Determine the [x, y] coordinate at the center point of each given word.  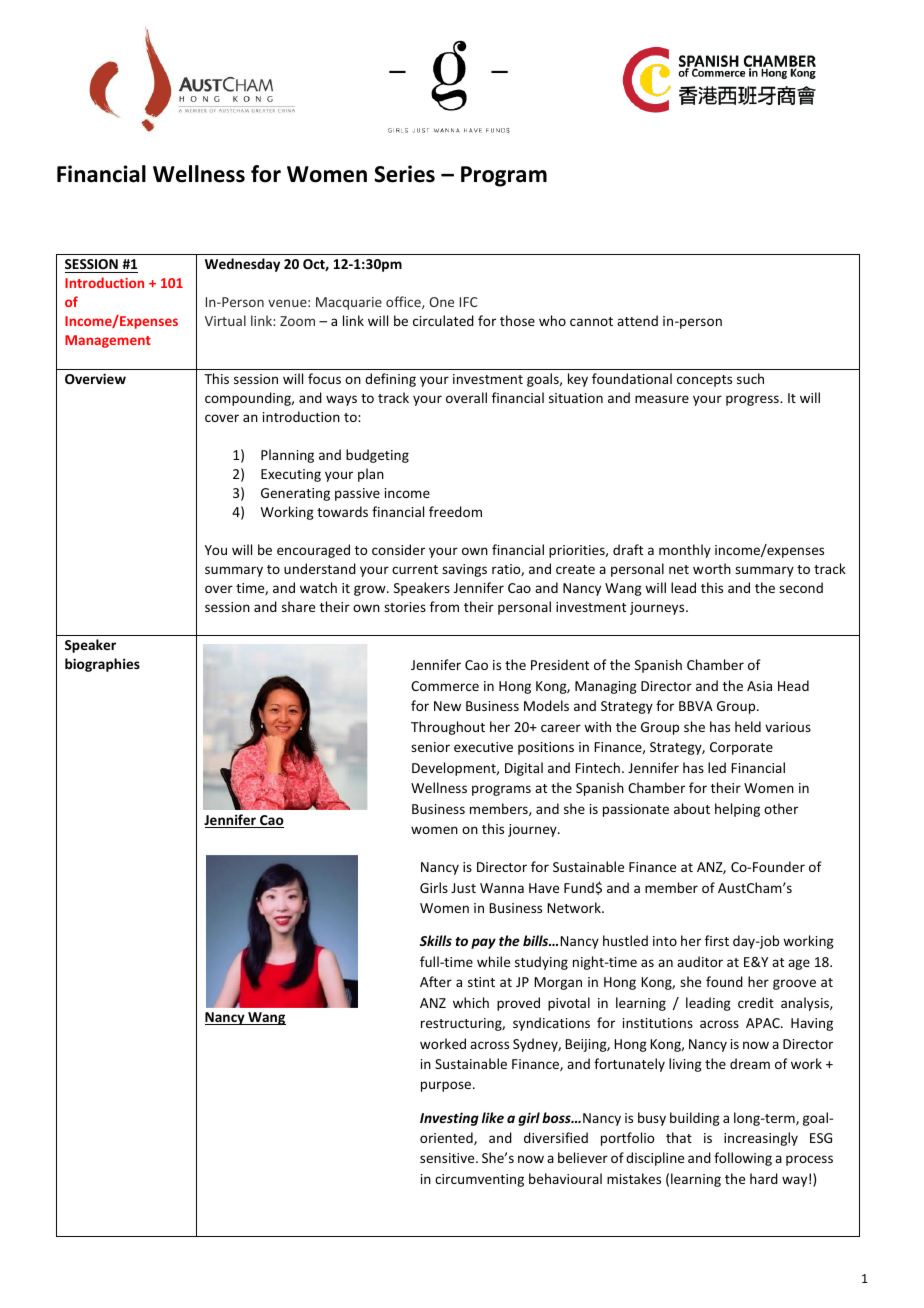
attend [637, 320]
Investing [449, 1119]
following [743, 1159]
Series [404, 174]
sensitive [448, 1158]
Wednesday [242, 265]
